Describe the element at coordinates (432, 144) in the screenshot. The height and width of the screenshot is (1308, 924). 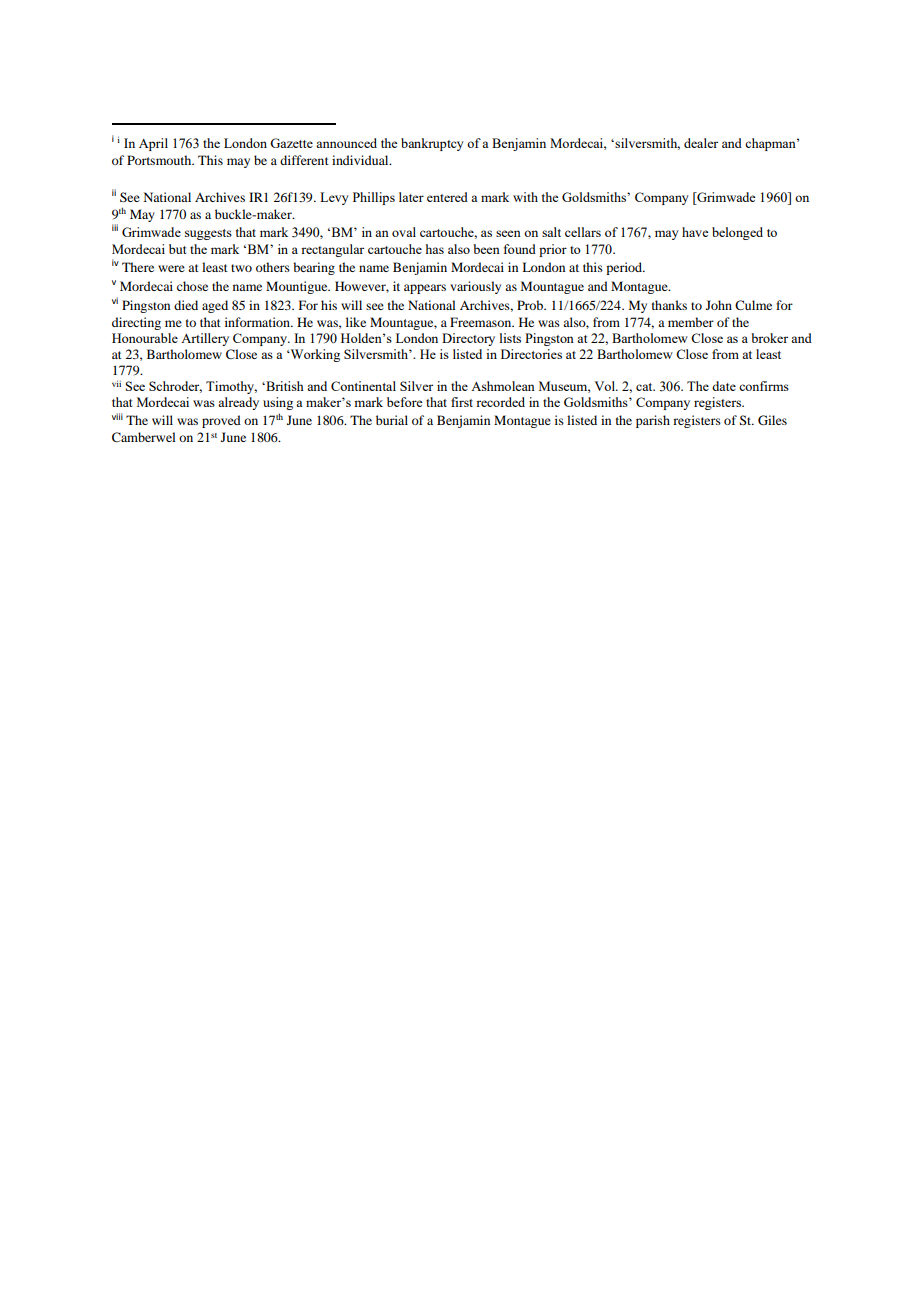
I see `bankruptcy` at that location.
